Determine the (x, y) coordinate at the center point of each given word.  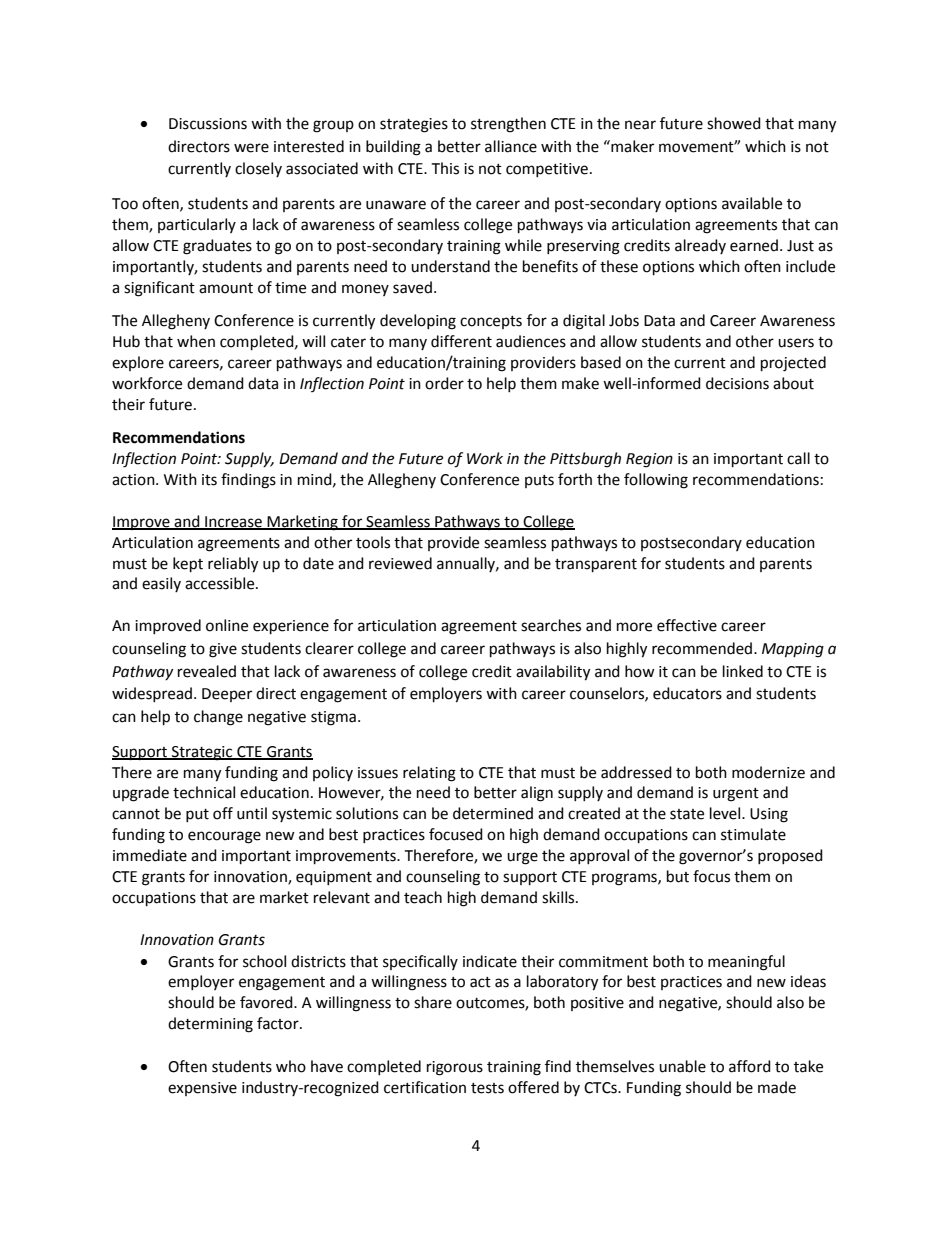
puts (539, 481)
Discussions (208, 124)
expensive (202, 1089)
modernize (768, 772)
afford (750, 1066)
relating (429, 774)
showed (734, 123)
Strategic (202, 753)
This (445, 168)
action (134, 480)
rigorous (455, 1068)
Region (649, 460)
